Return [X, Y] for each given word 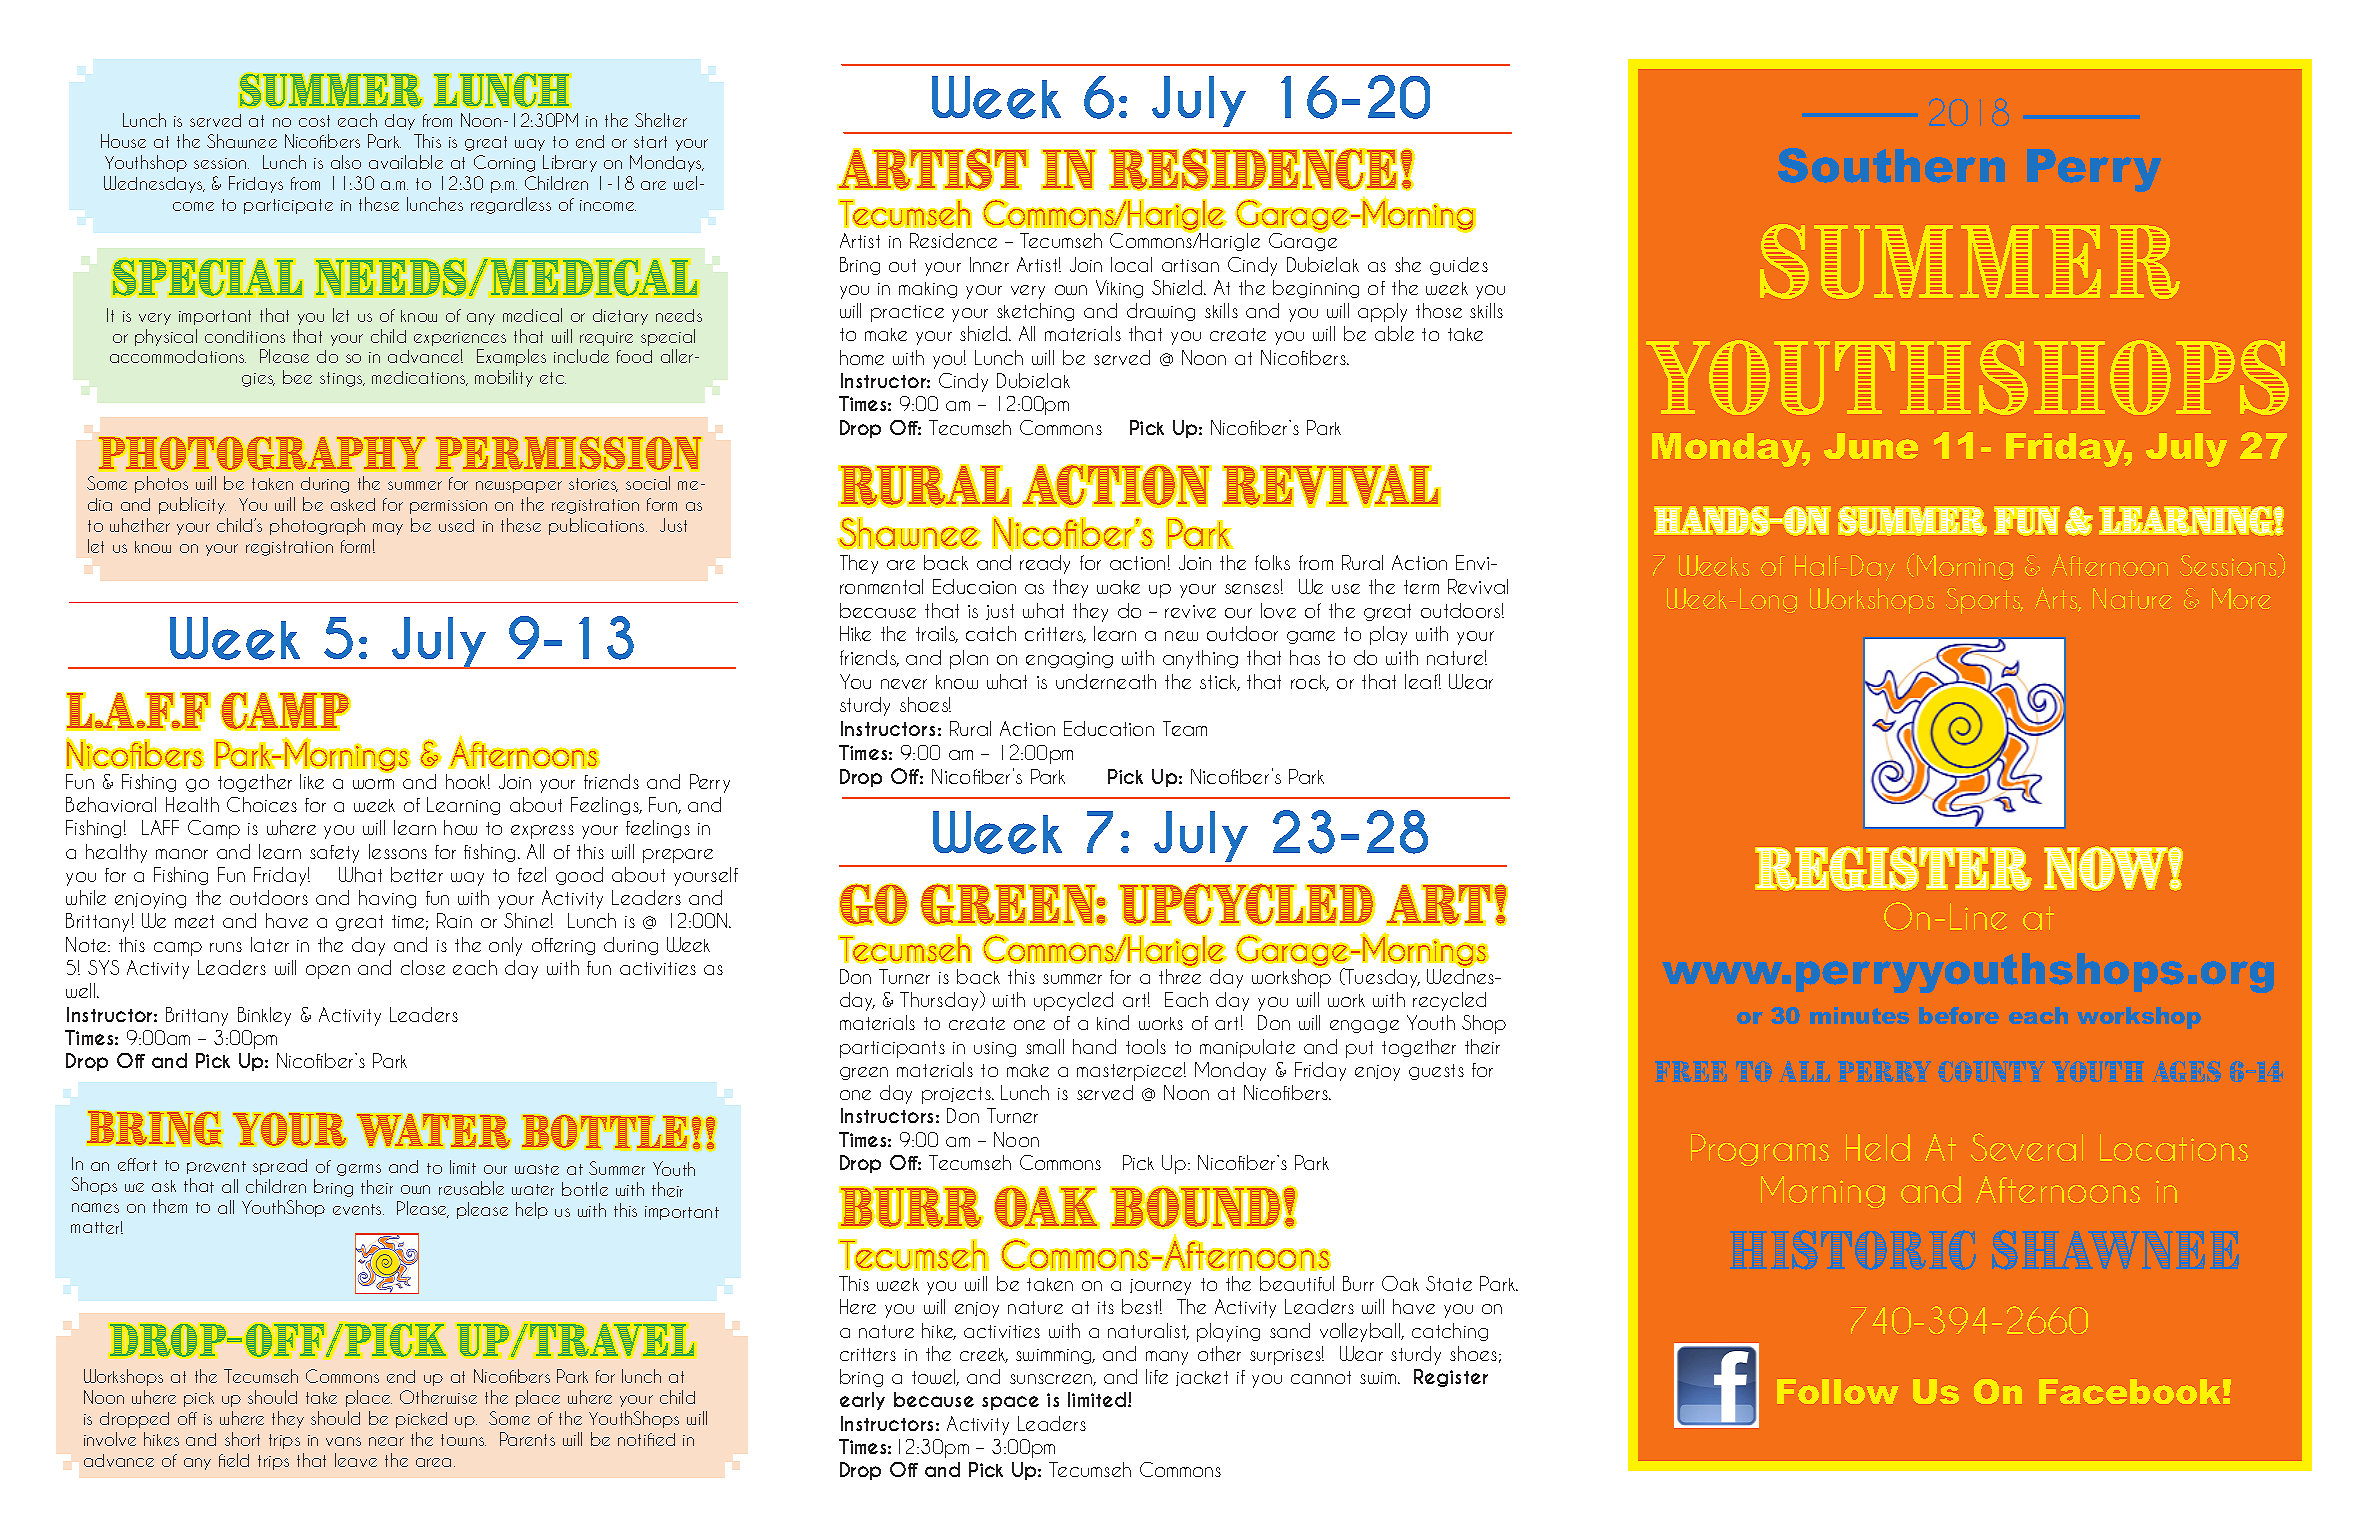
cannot [1321, 1377]
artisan [1190, 265]
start [650, 142]
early [862, 1401]
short [242, 1439]
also [346, 162]
